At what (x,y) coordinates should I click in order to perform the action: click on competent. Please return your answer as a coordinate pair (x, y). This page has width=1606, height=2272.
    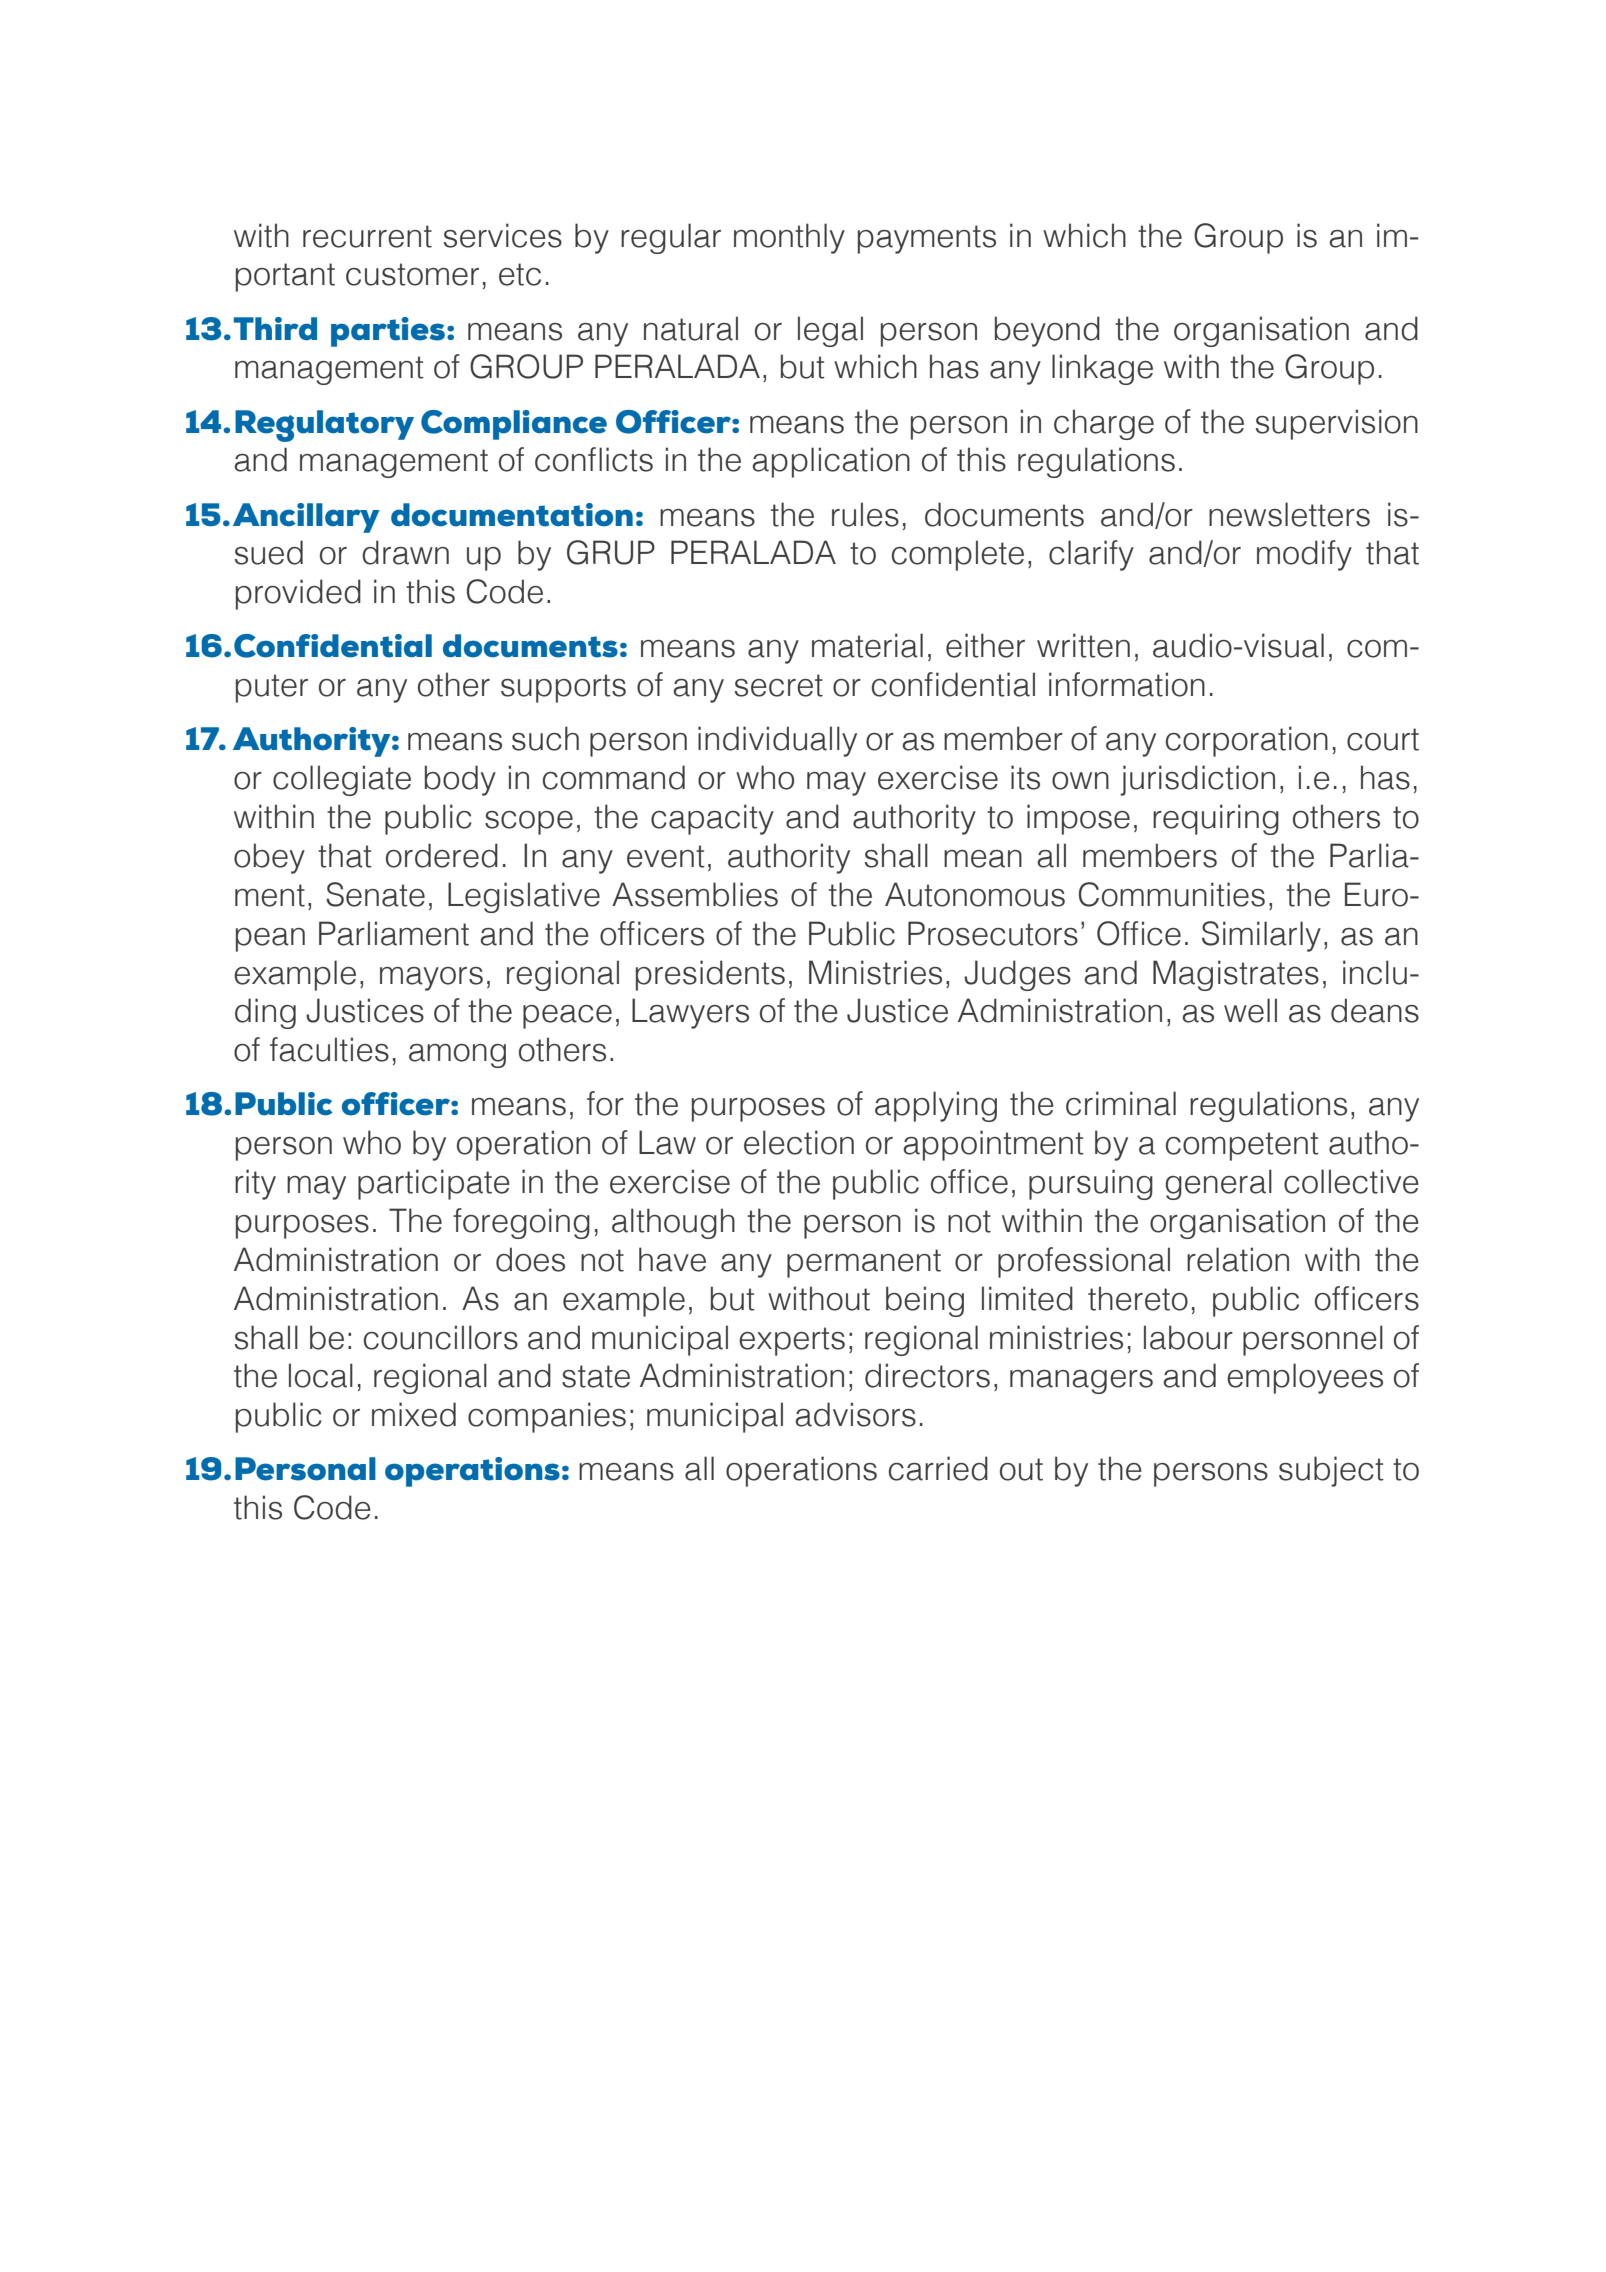
    Looking at the image, I should click on (1242, 1146).
